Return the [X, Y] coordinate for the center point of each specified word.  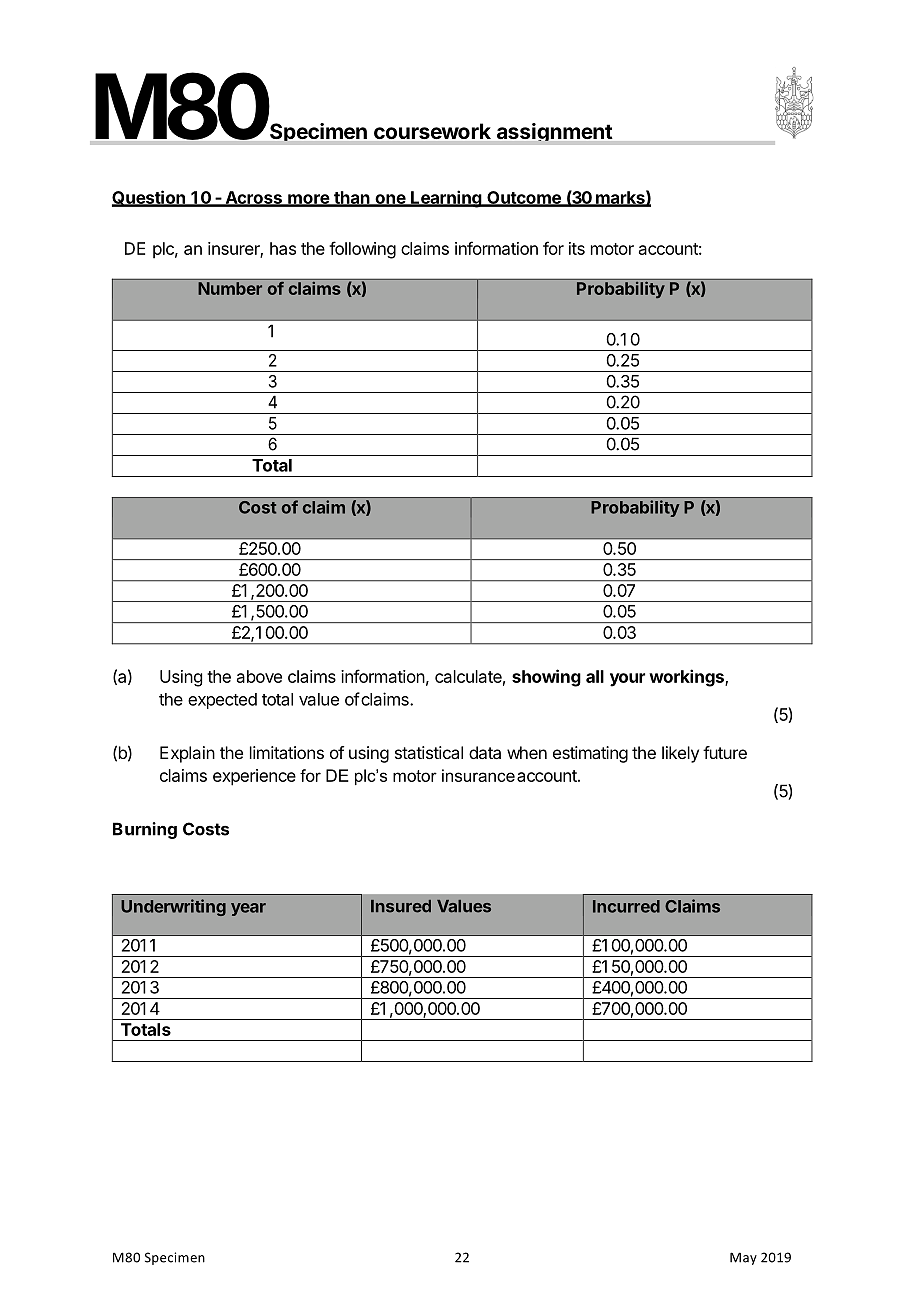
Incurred [626, 906]
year [248, 909]
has [283, 248]
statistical [429, 752]
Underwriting [173, 907]
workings [687, 678]
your [627, 680]
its [577, 248]
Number [230, 288]
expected [222, 701]
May [743, 1258]
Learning [446, 199]
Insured [401, 906]
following [362, 250]
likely [680, 754]
